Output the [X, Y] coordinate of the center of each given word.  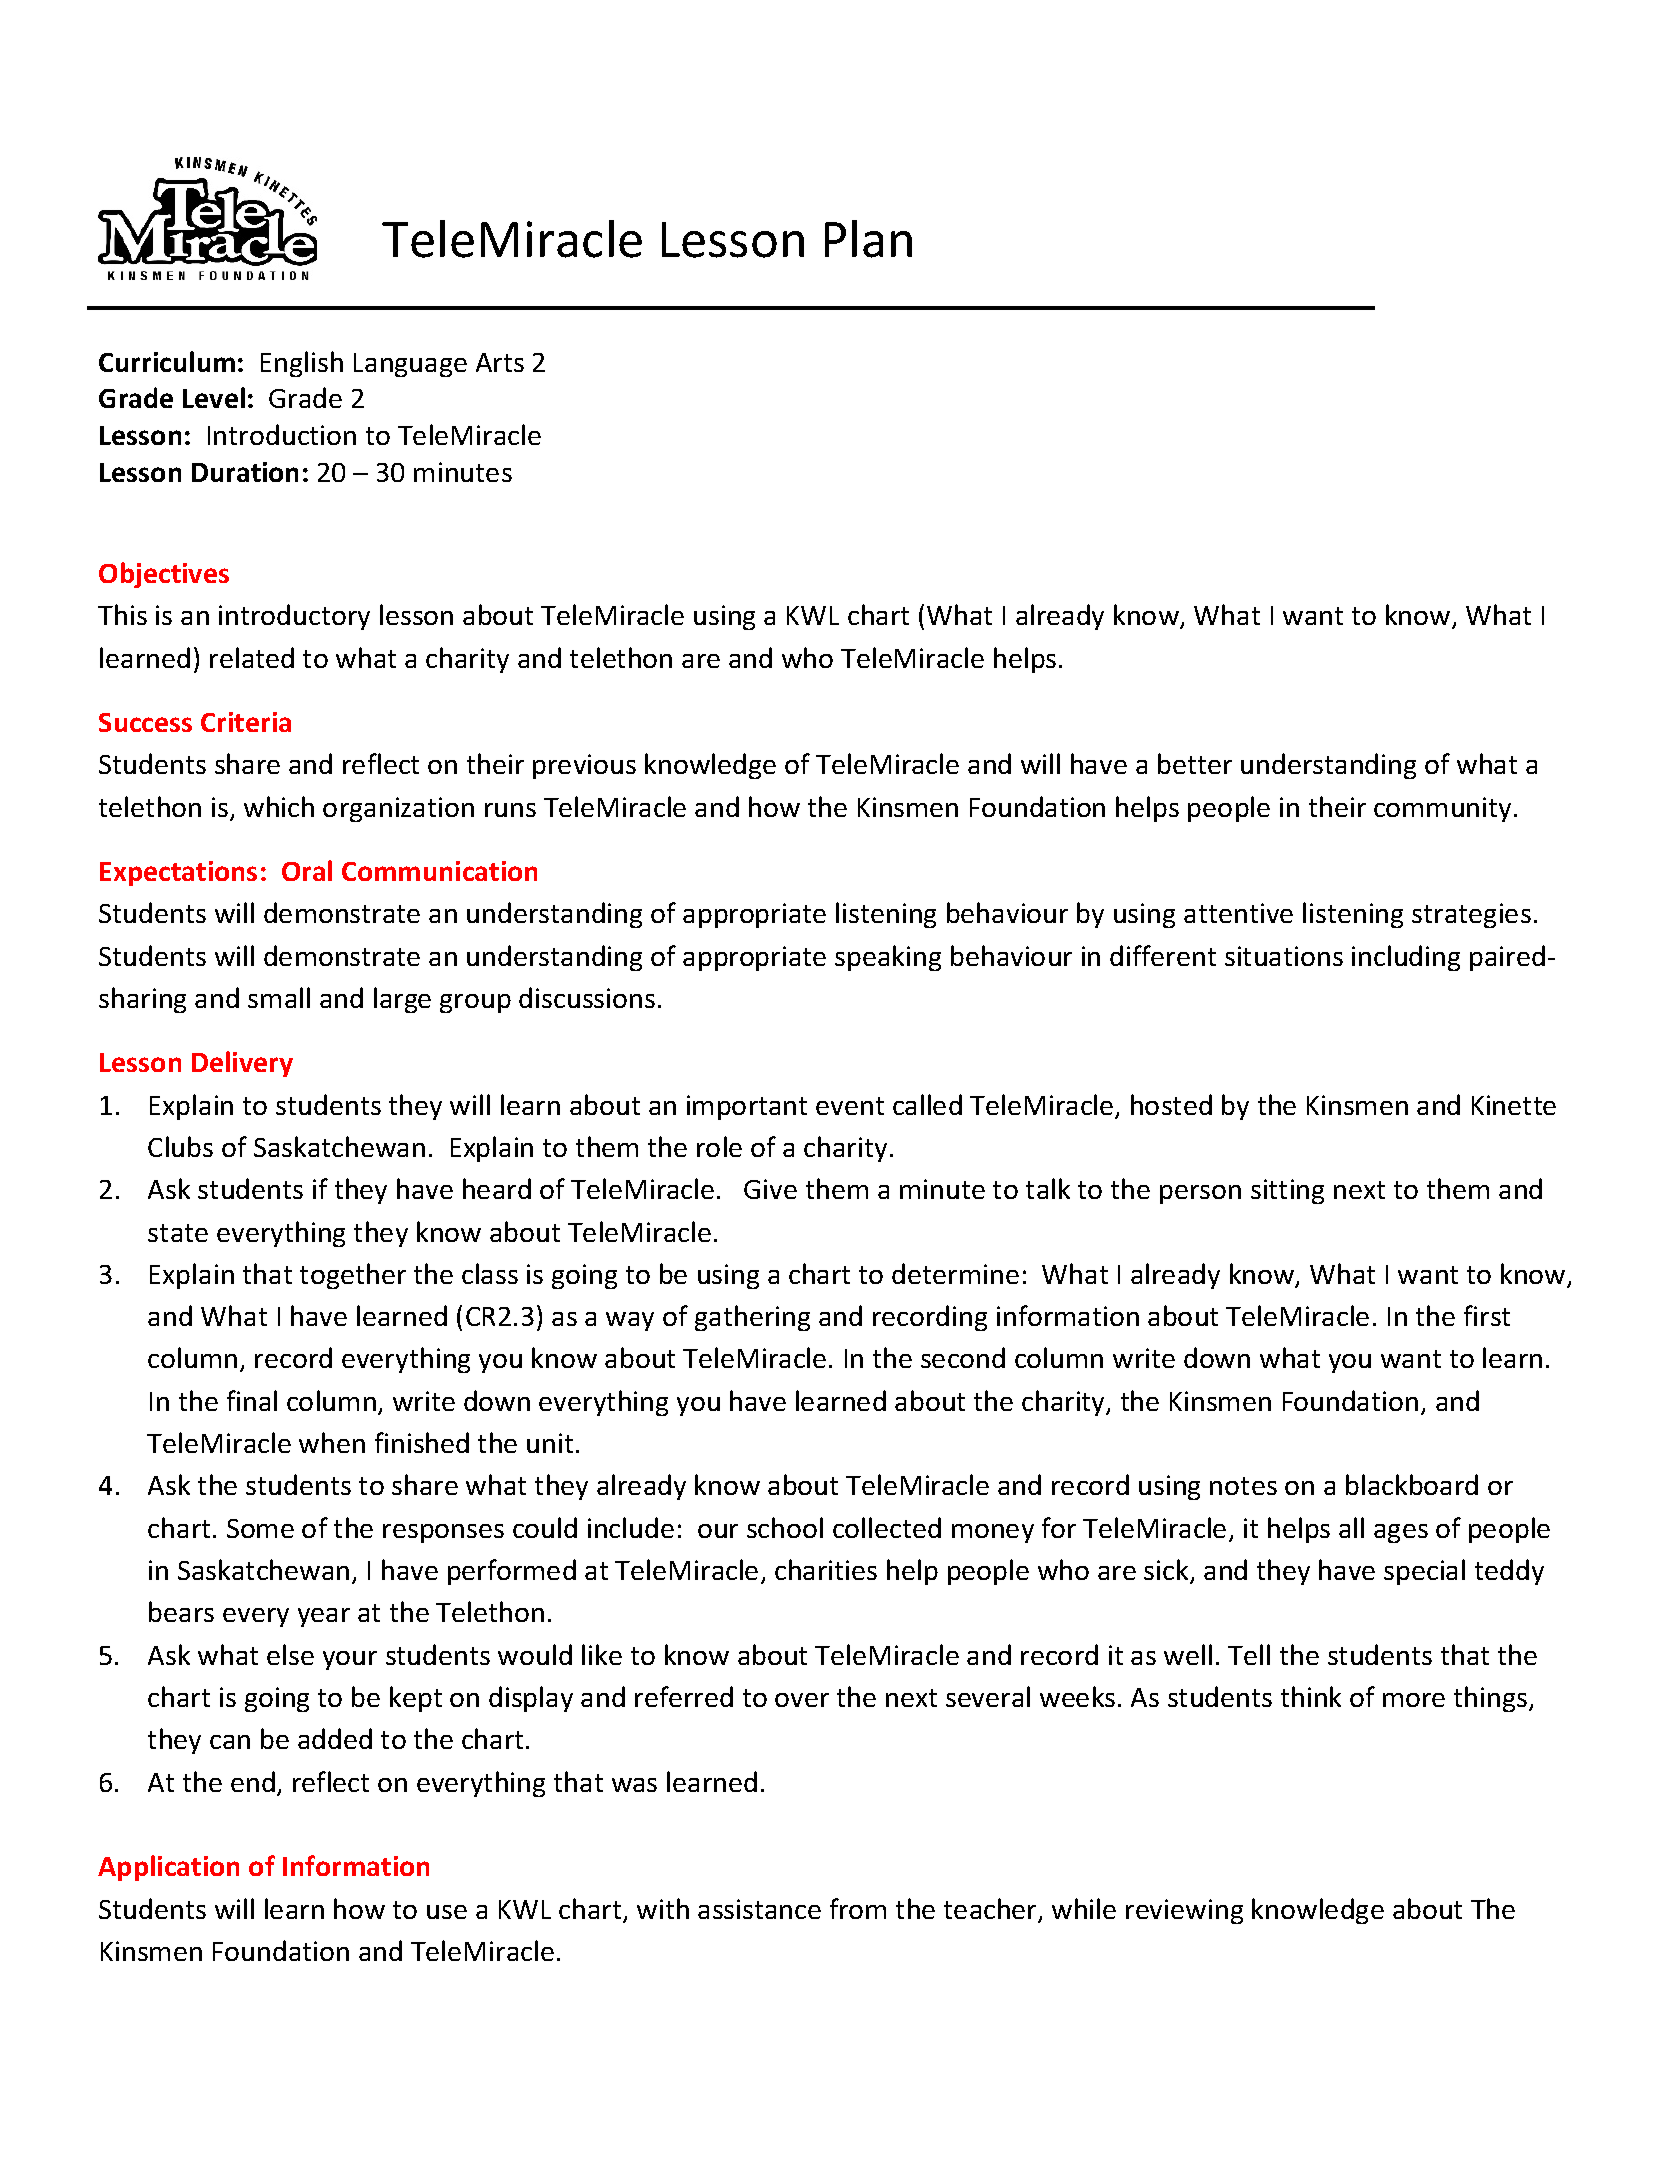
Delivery [242, 1064]
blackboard [1412, 1484]
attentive [1238, 913]
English [302, 364]
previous [584, 766]
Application [168, 1868]
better [1195, 763]
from [858, 1908]
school [785, 1527]
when [332, 1442]
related [252, 657]
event [850, 1106]
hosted [1171, 1104]
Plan [868, 239]
